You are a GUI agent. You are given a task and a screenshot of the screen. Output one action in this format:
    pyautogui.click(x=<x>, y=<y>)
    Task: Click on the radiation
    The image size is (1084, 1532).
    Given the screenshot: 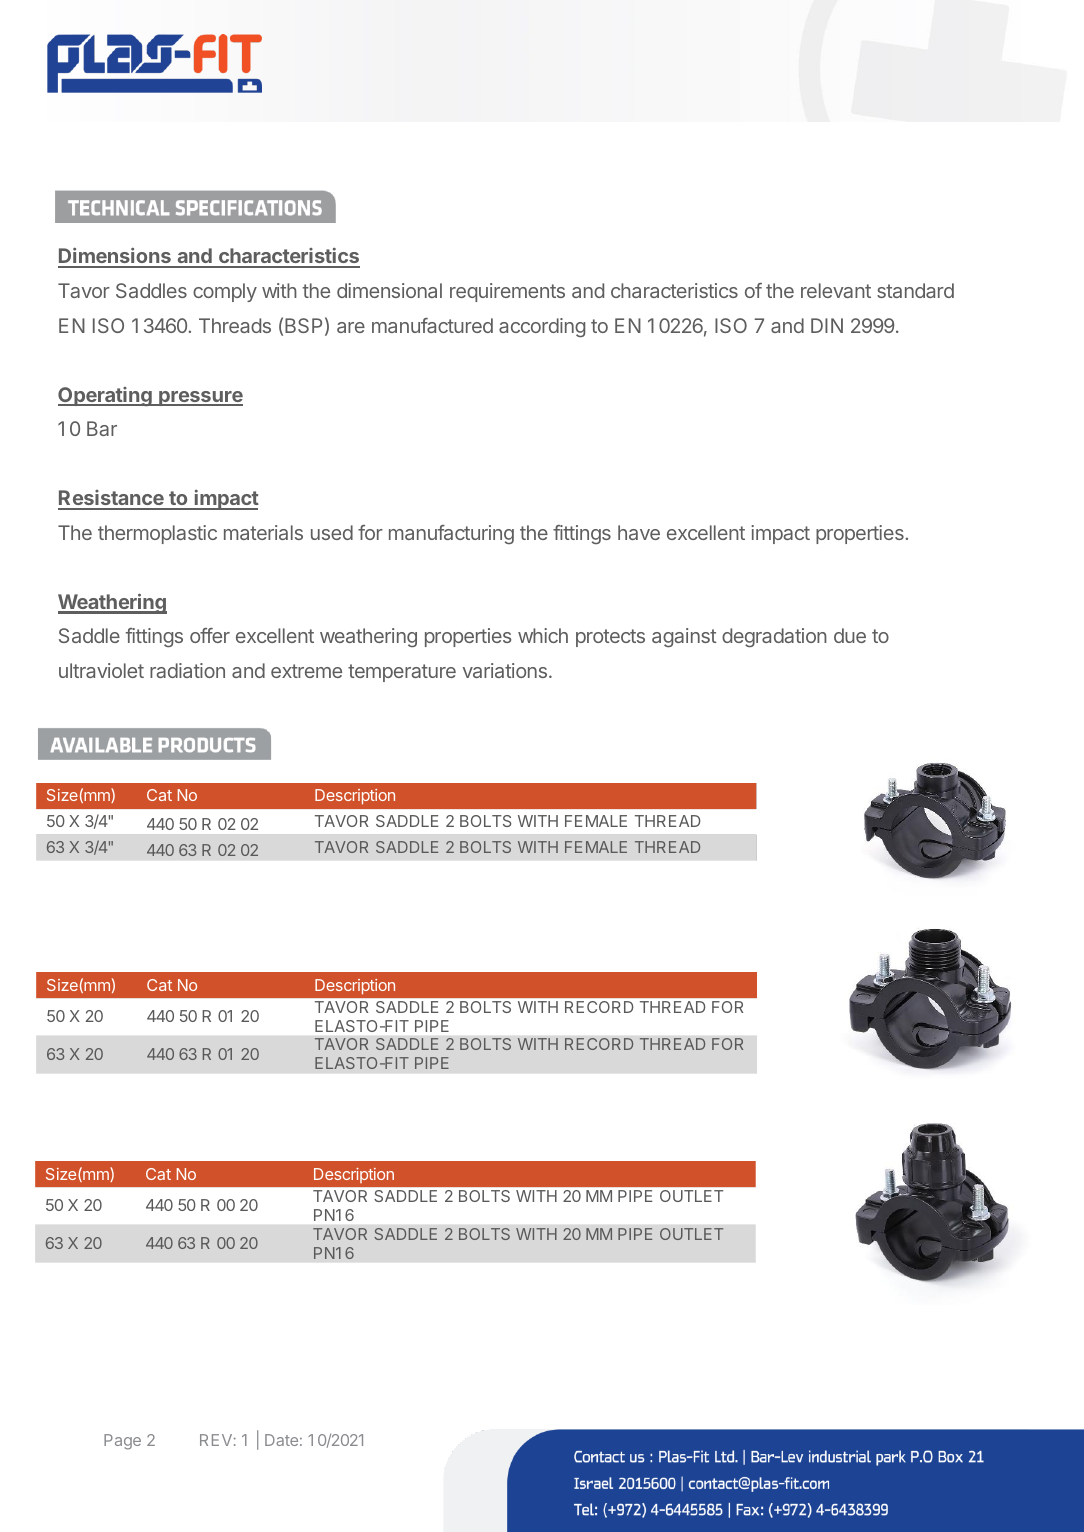 What is the action you would take?
    pyautogui.click(x=187, y=670)
